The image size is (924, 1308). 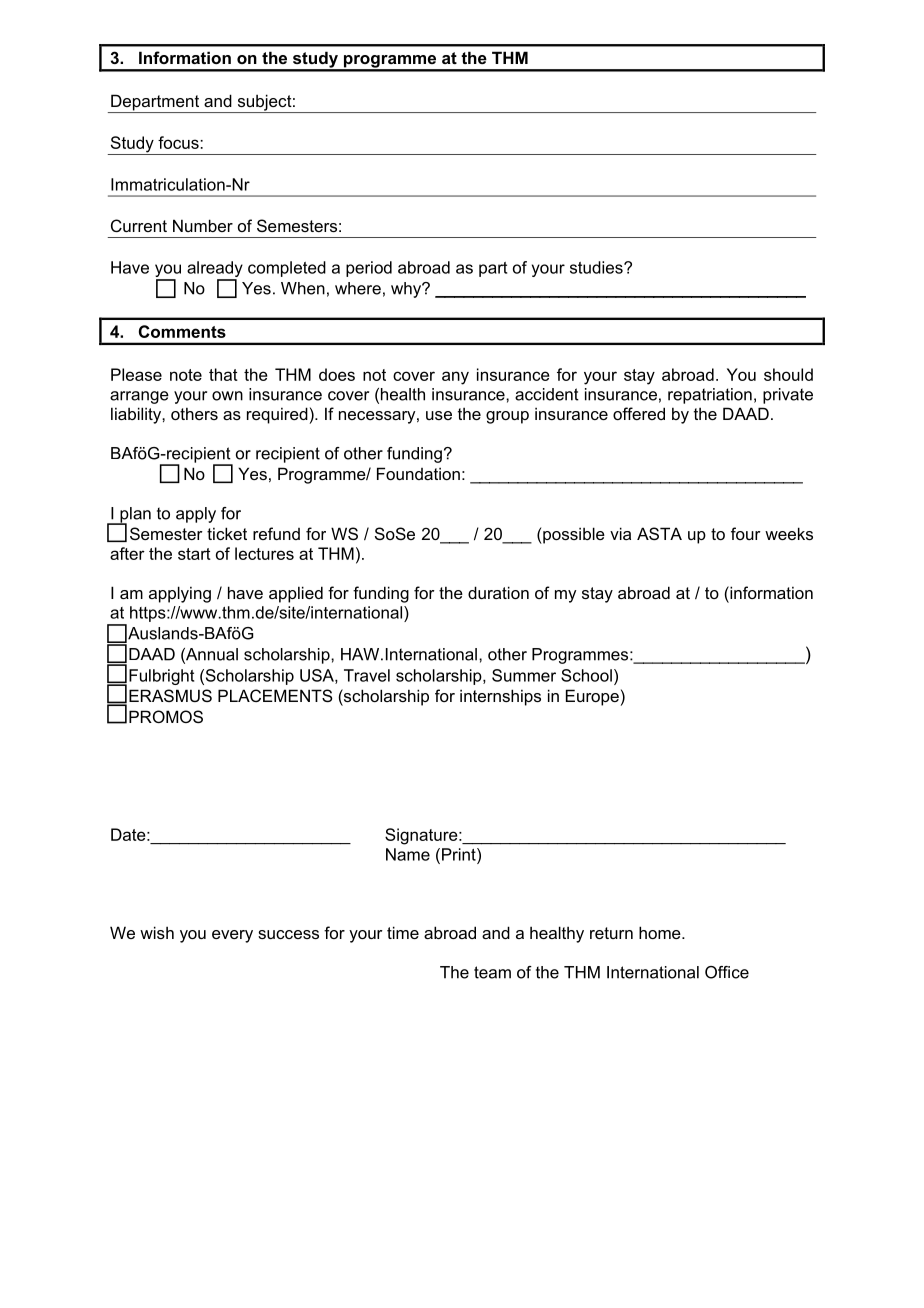 I want to click on studies, so click(x=597, y=267).
